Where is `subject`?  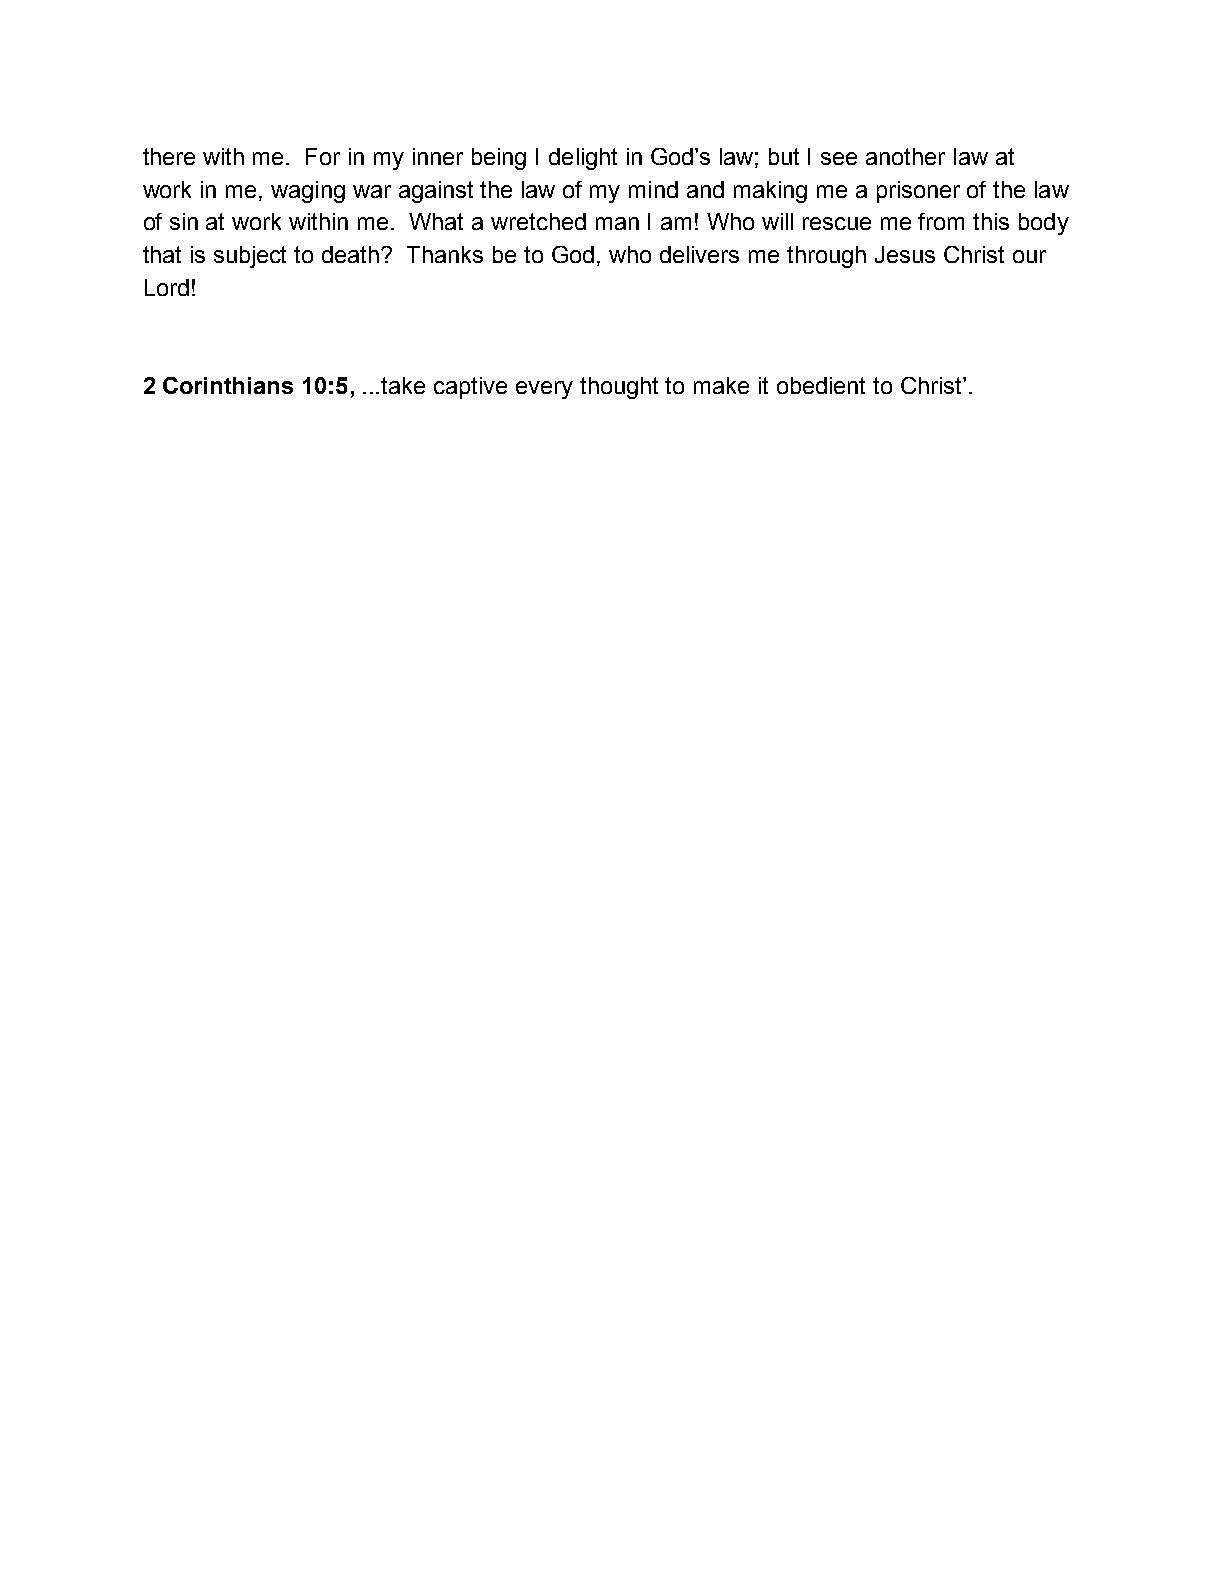
subject is located at coordinates (250, 257).
